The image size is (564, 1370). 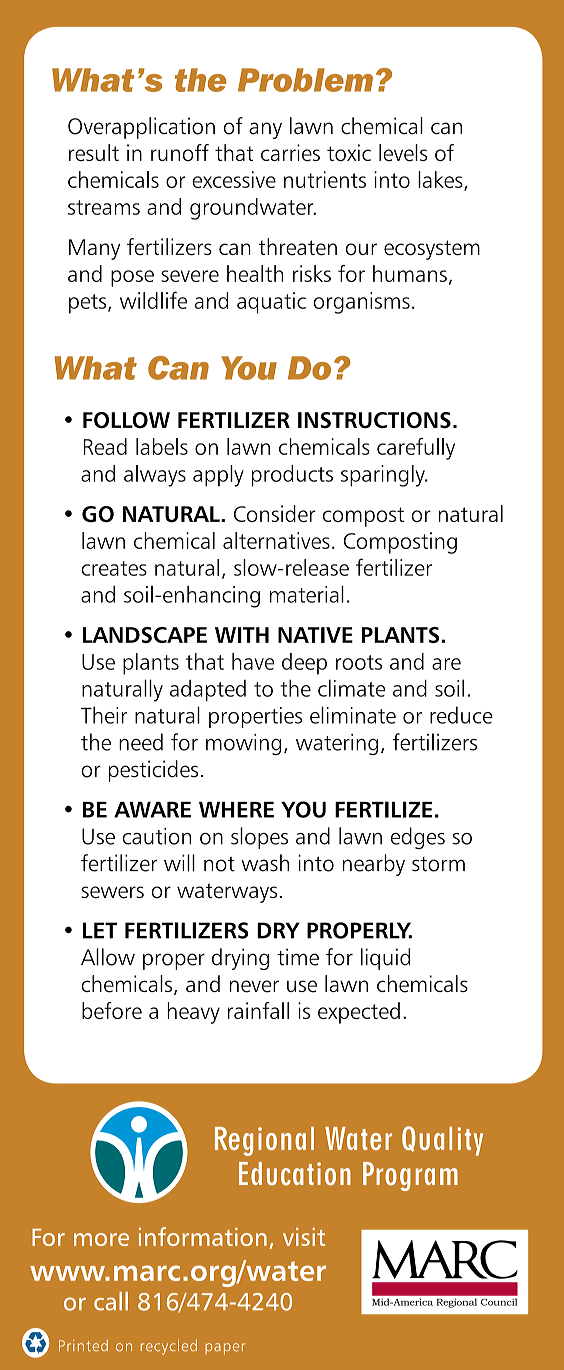 I want to click on reduce, so click(x=461, y=715).
